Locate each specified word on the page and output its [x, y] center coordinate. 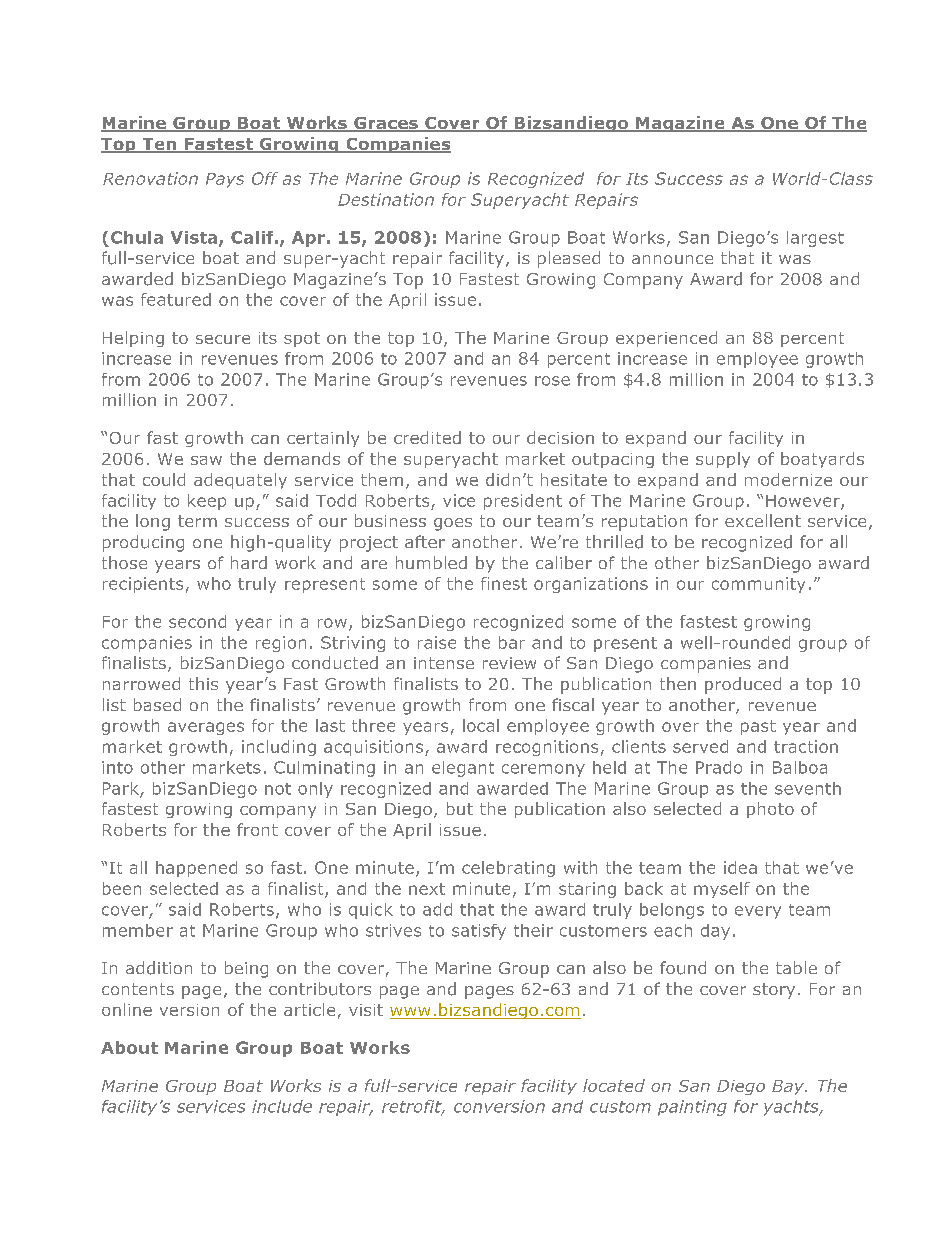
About [129, 1047]
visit [366, 1010]
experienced [666, 339]
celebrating [508, 869]
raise [437, 642]
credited [427, 437]
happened [196, 869]
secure [223, 339]
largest [815, 239]
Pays [225, 180]
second [197, 621]
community [758, 585]
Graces [386, 124]
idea [740, 867]
